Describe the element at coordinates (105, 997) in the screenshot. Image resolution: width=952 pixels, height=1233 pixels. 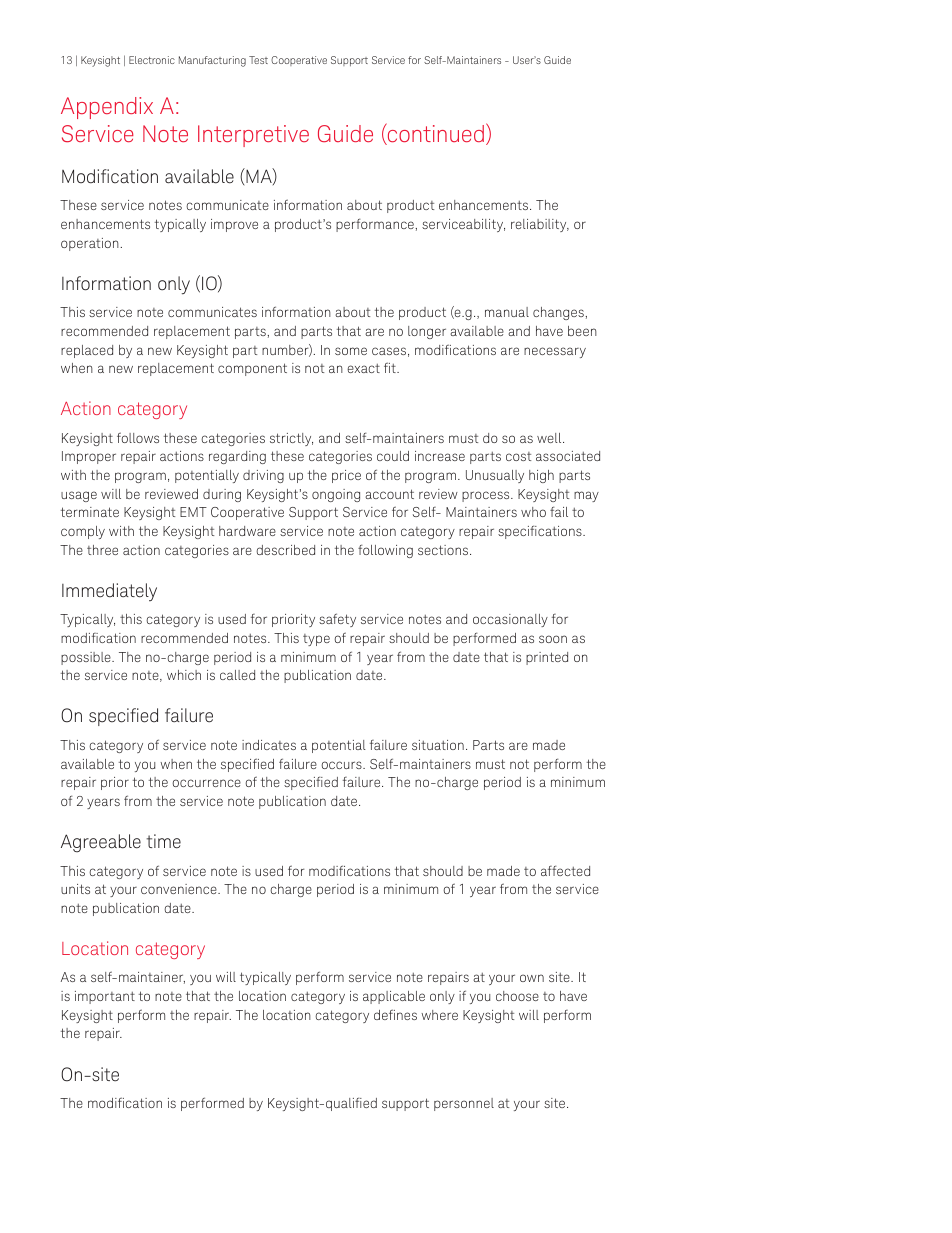
I see `important` at that location.
